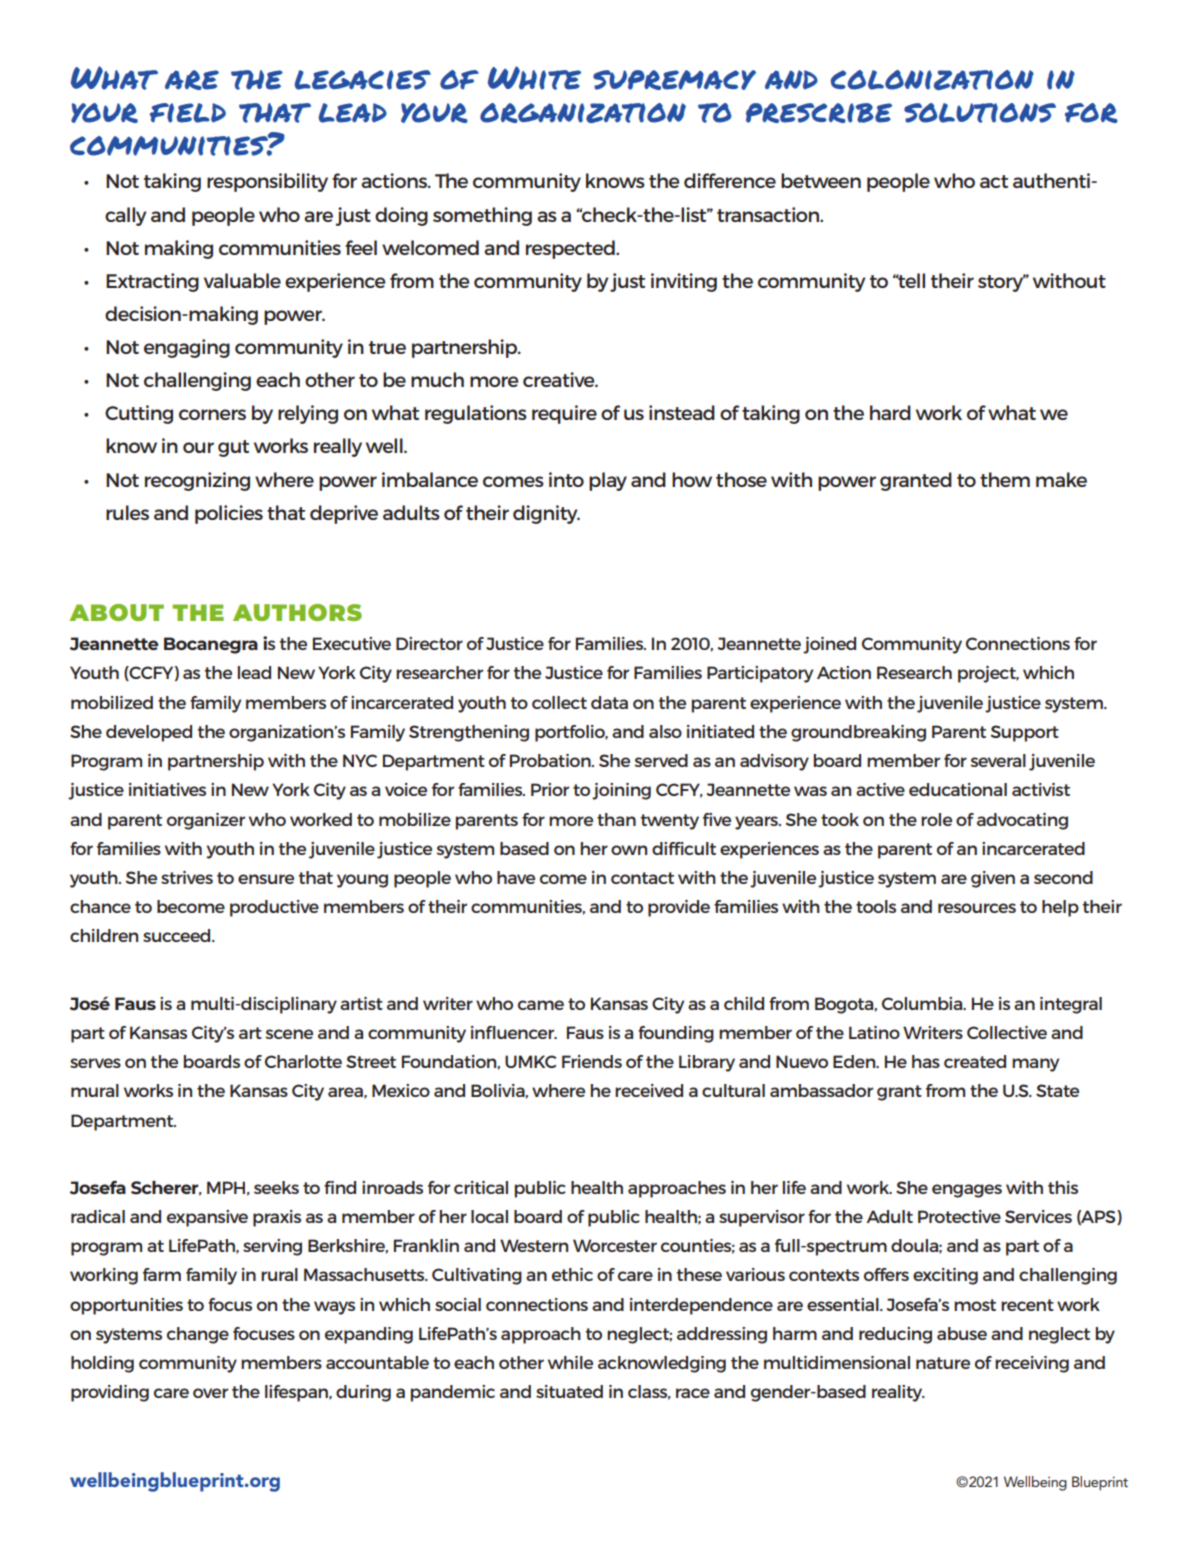  I want to click on developed, so click(149, 733).
